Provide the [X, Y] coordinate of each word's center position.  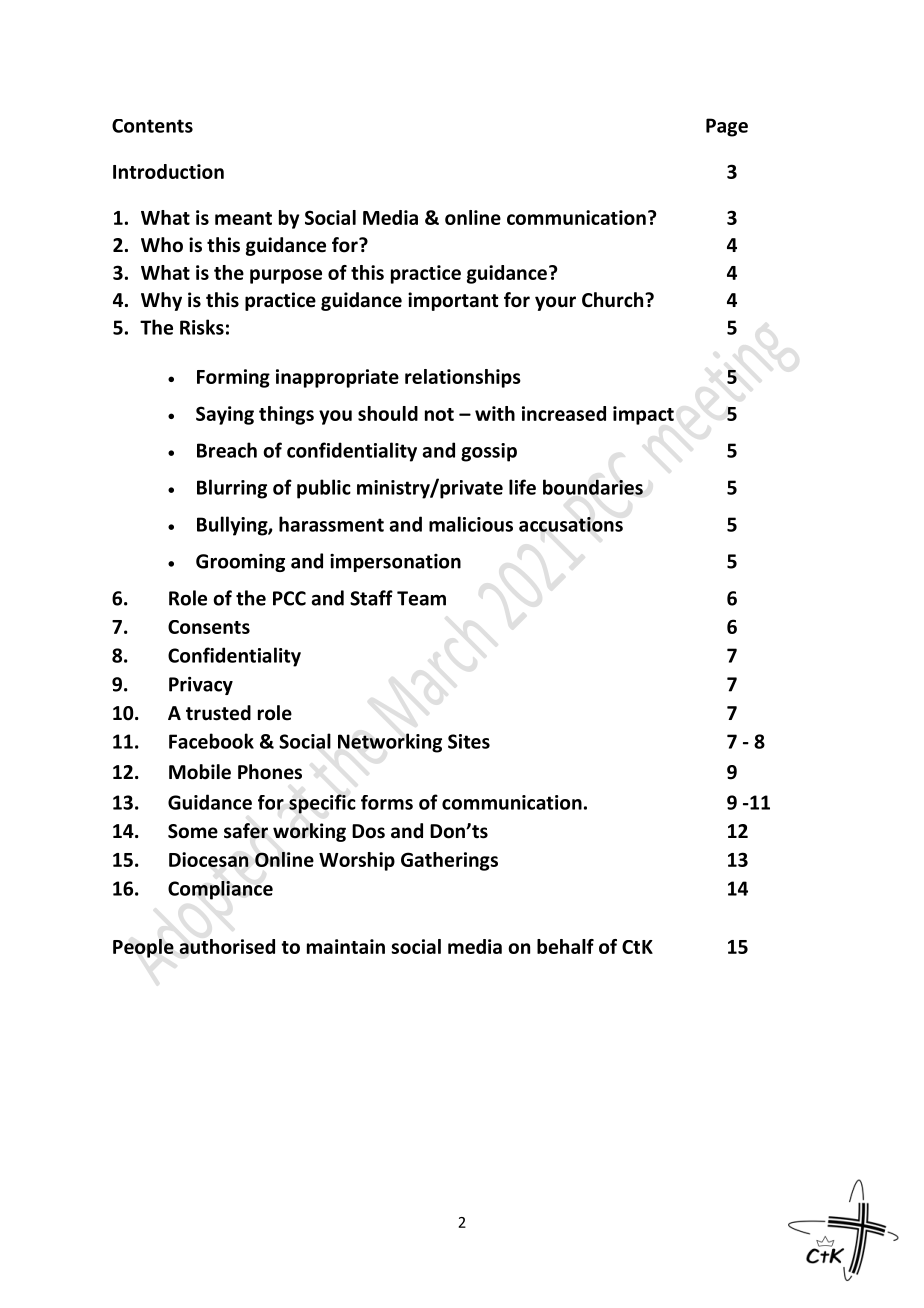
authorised [227, 946]
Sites [469, 741]
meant [243, 218]
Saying [225, 415]
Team [421, 598]
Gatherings [449, 861]
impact [643, 415]
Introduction [168, 171]
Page [727, 127]
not [439, 414]
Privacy [201, 686]
